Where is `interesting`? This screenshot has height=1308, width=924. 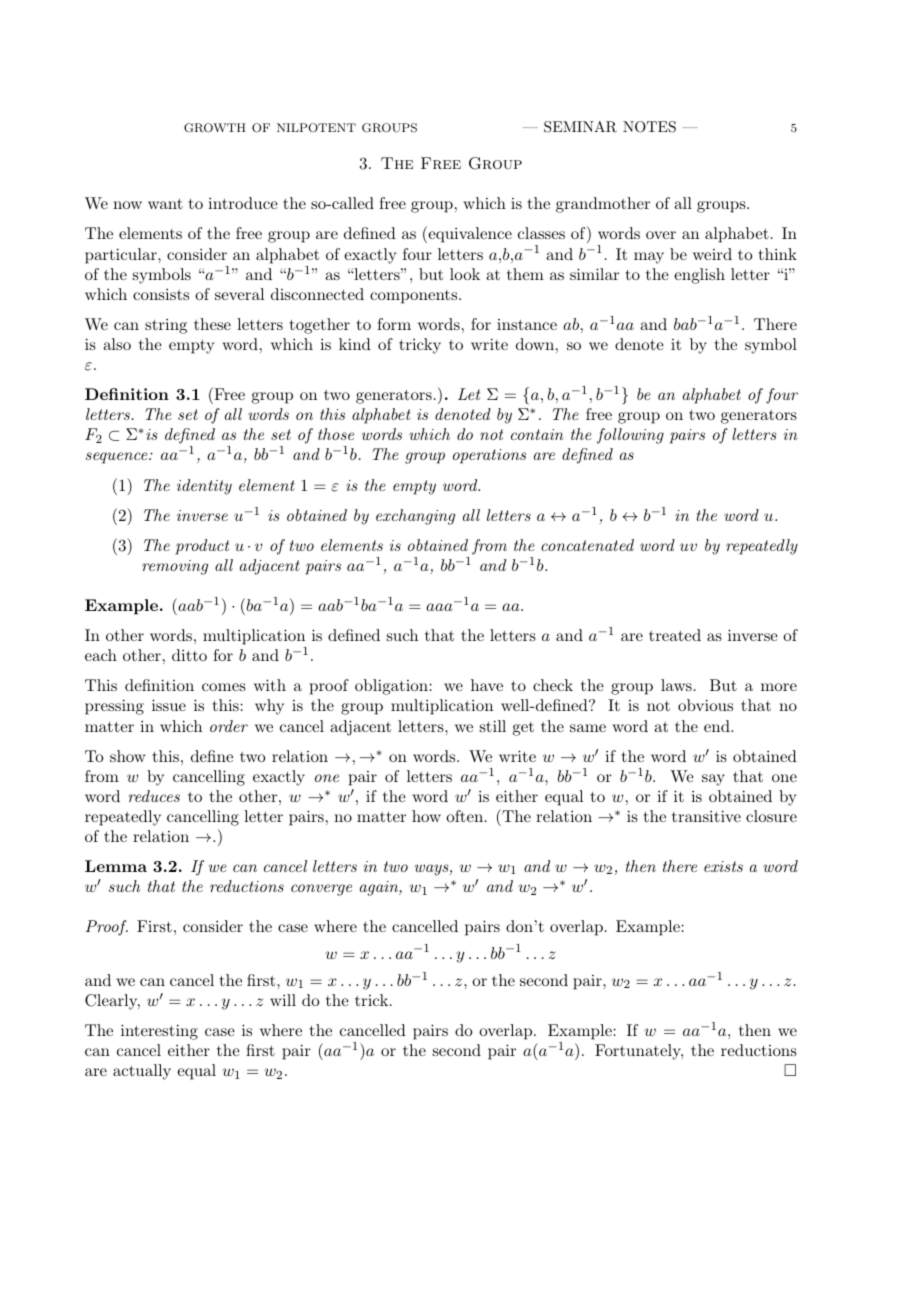 interesting is located at coordinates (159, 1032).
